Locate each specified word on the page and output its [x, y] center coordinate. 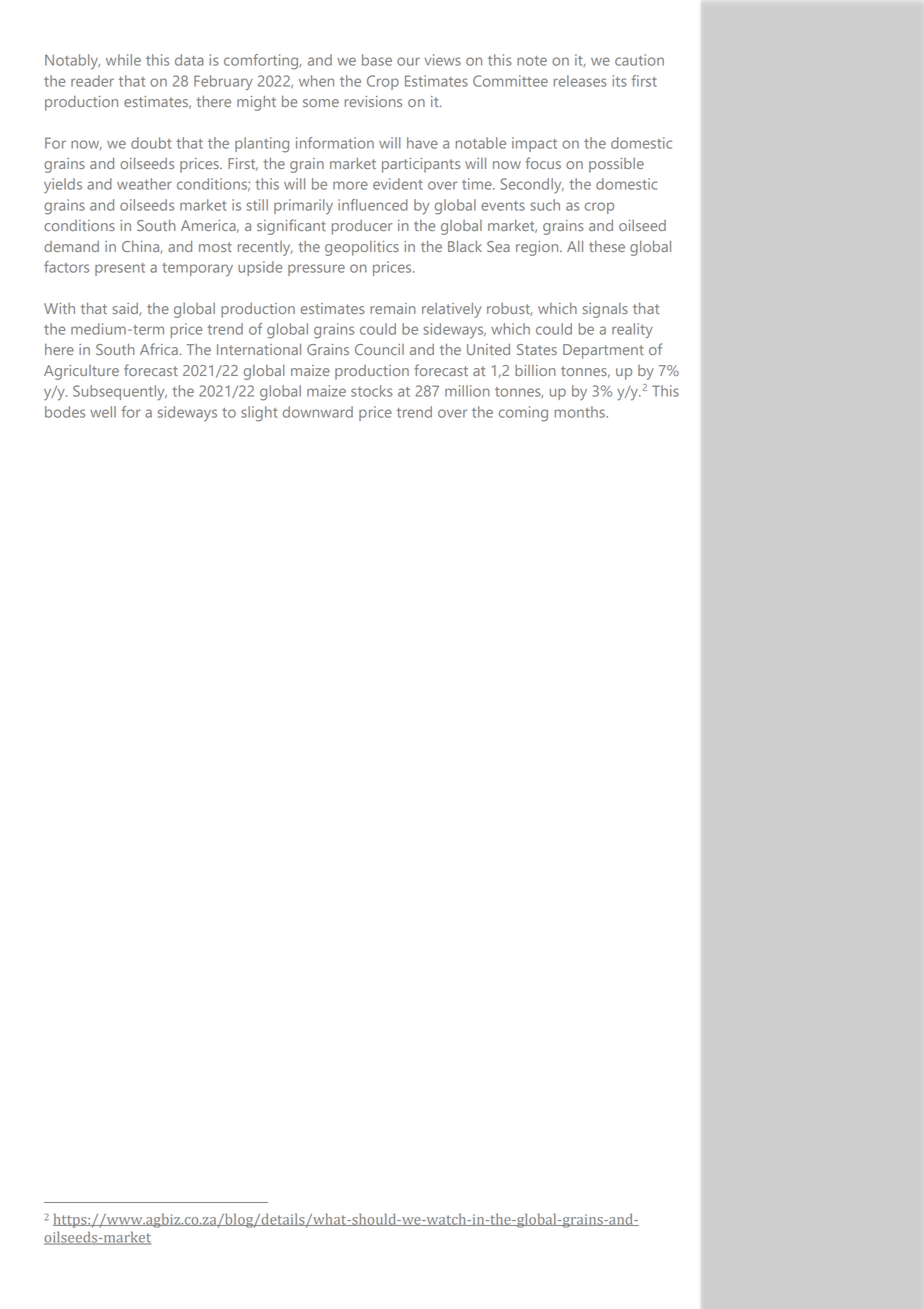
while [123, 60]
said [126, 309]
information [335, 143]
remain [393, 308]
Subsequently [120, 393]
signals [605, 310]
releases [580, 81]
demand [71, 246]
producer [362, 227]
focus [543, 163]
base [377, 60]
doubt [151, 143]
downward [318, 412]
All [575, 246]
